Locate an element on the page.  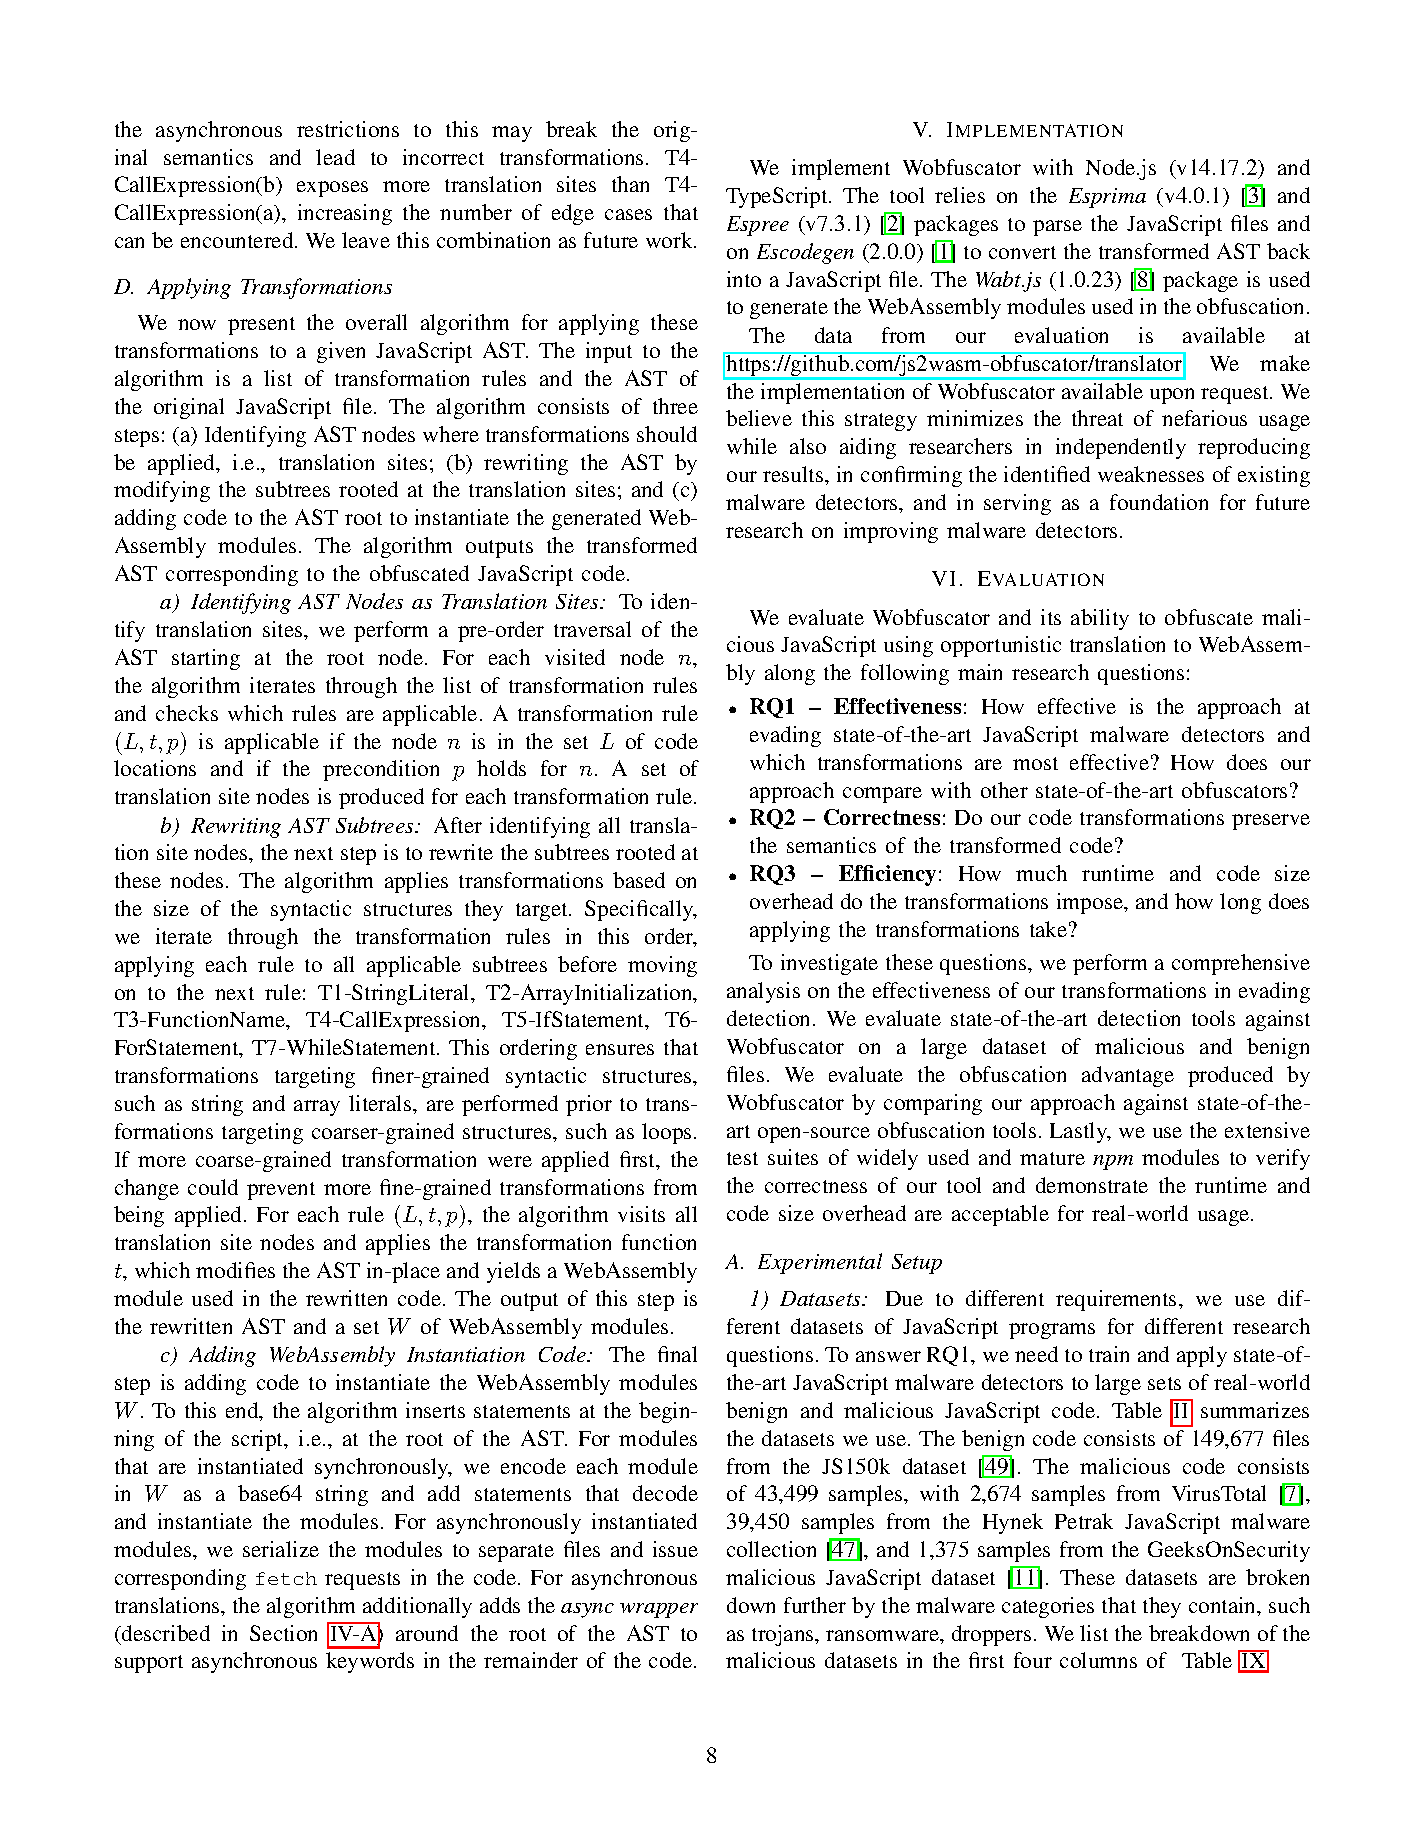
starting is located at coordinates (206, 659).
